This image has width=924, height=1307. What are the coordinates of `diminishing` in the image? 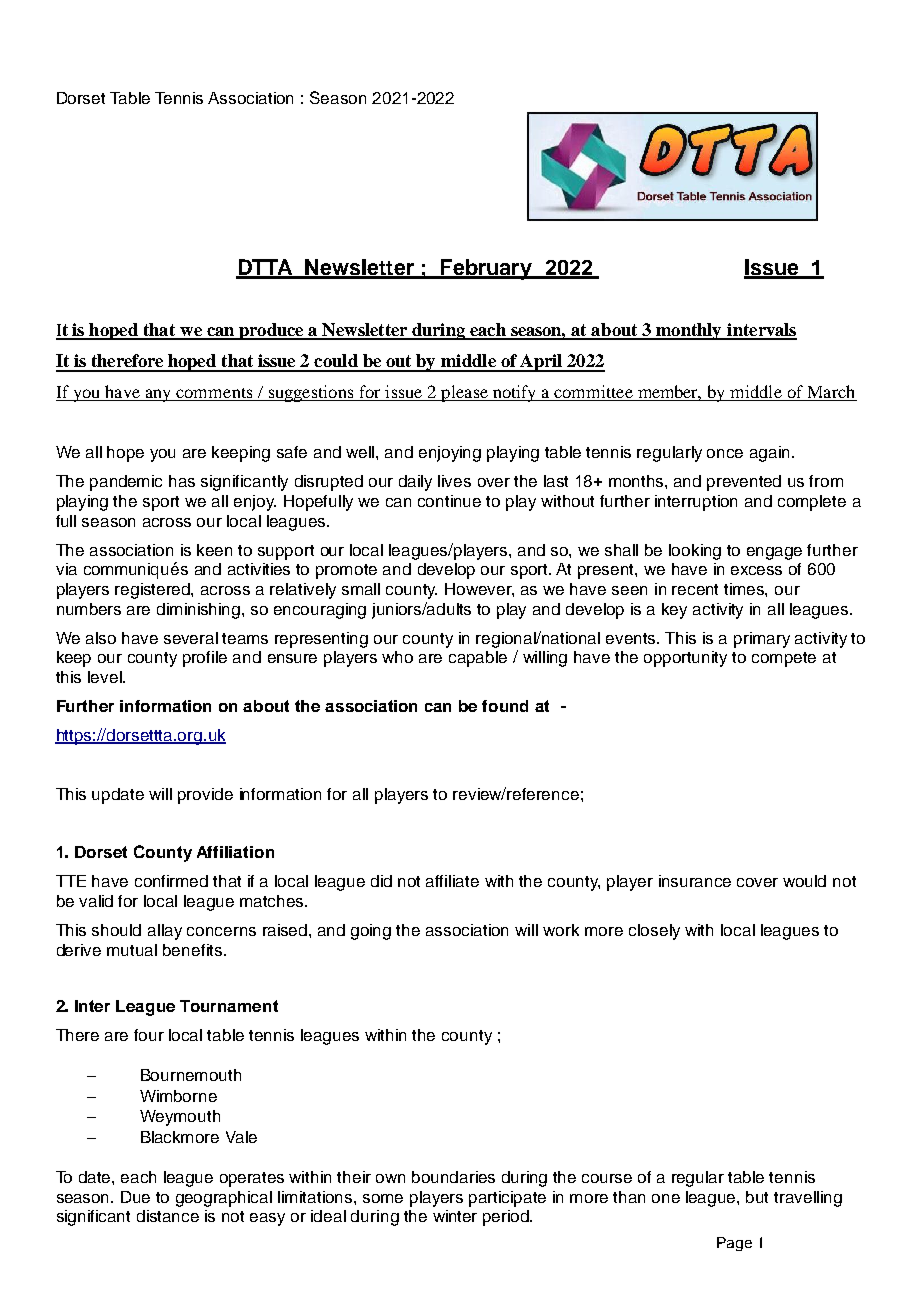 It's located at (200, 611).
